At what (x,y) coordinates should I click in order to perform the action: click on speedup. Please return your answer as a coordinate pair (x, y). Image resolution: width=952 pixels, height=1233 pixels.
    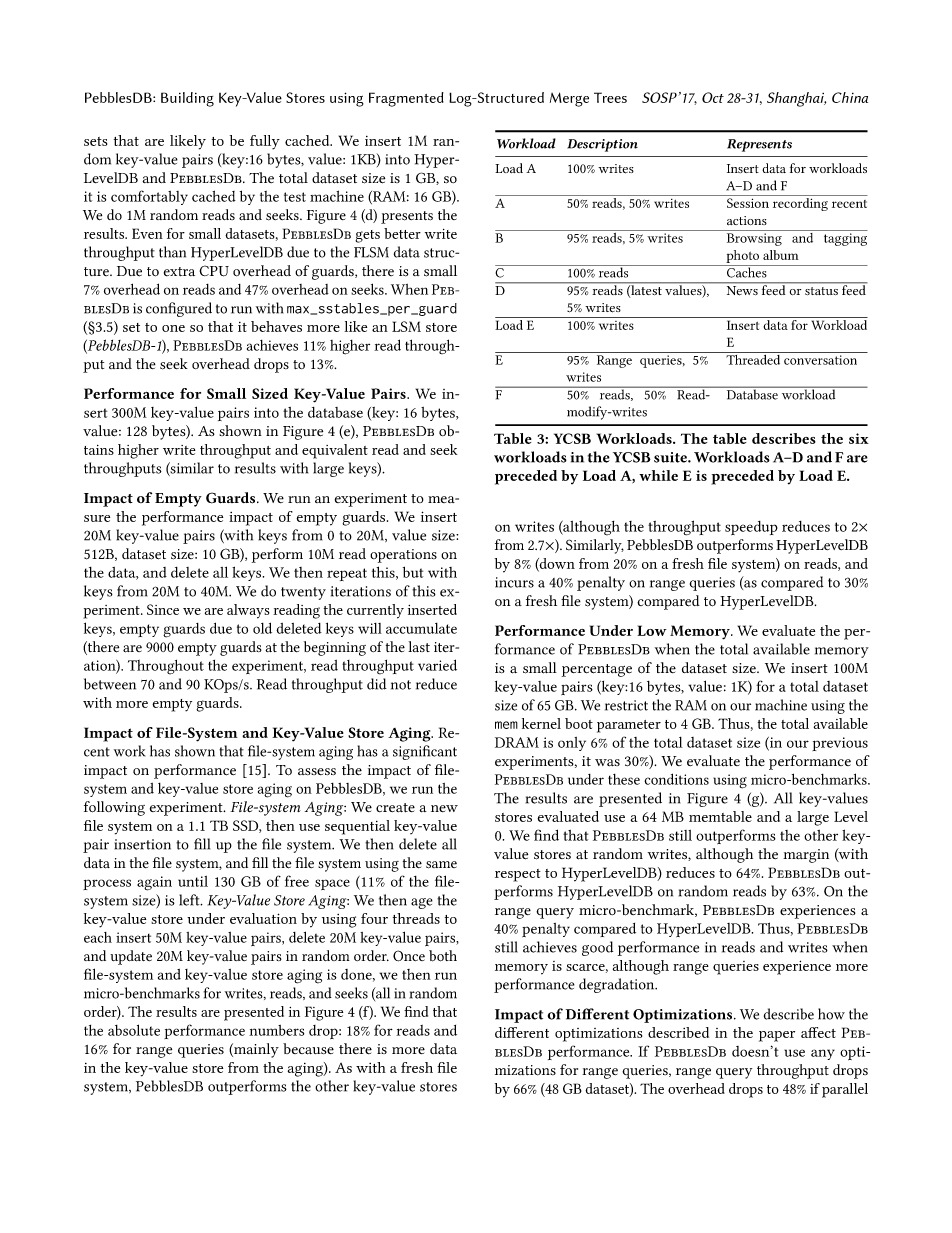
    Looking at the image, I should click on (751, 528).
